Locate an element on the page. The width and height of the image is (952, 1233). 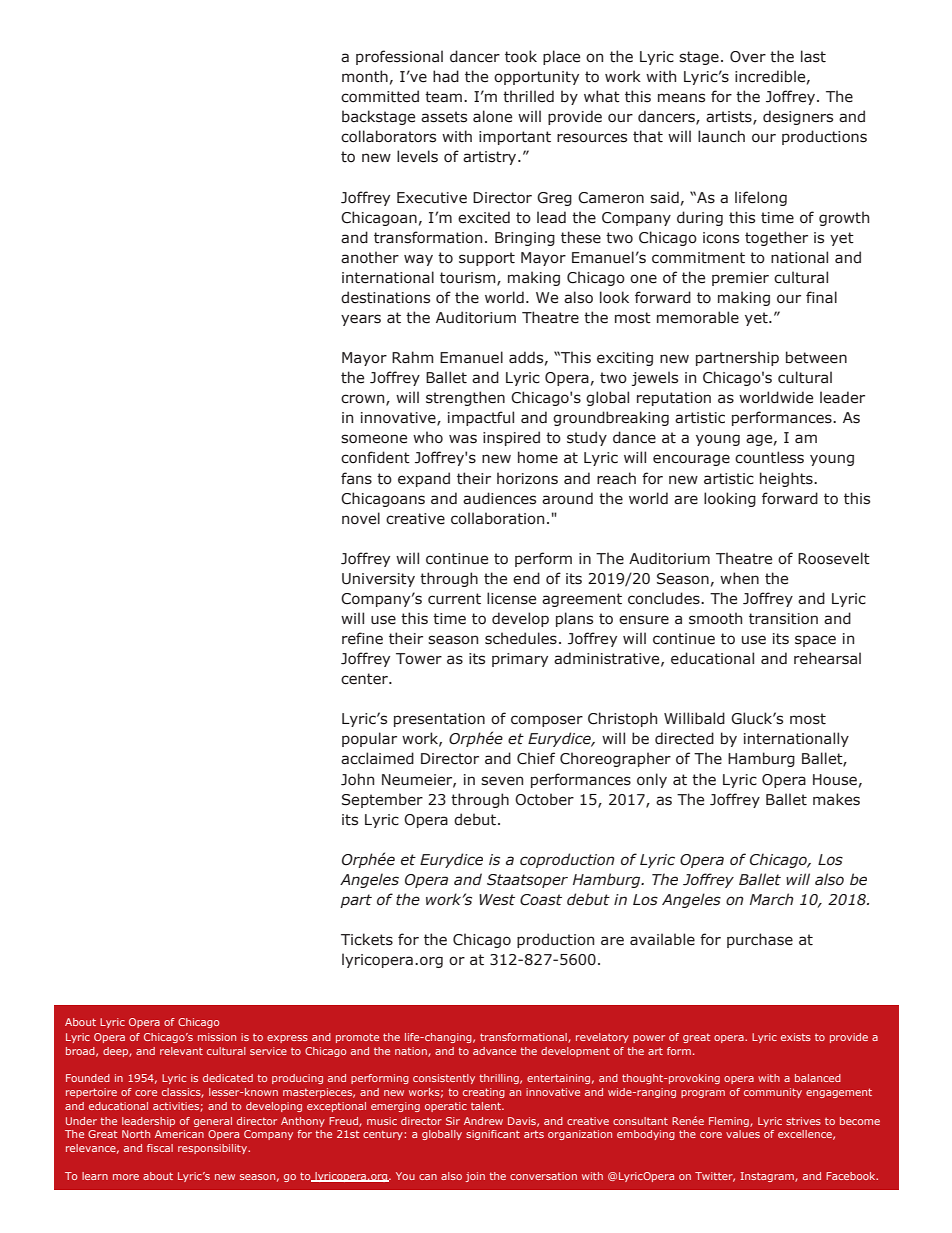
significant is located at coordinates (493, 1135).
